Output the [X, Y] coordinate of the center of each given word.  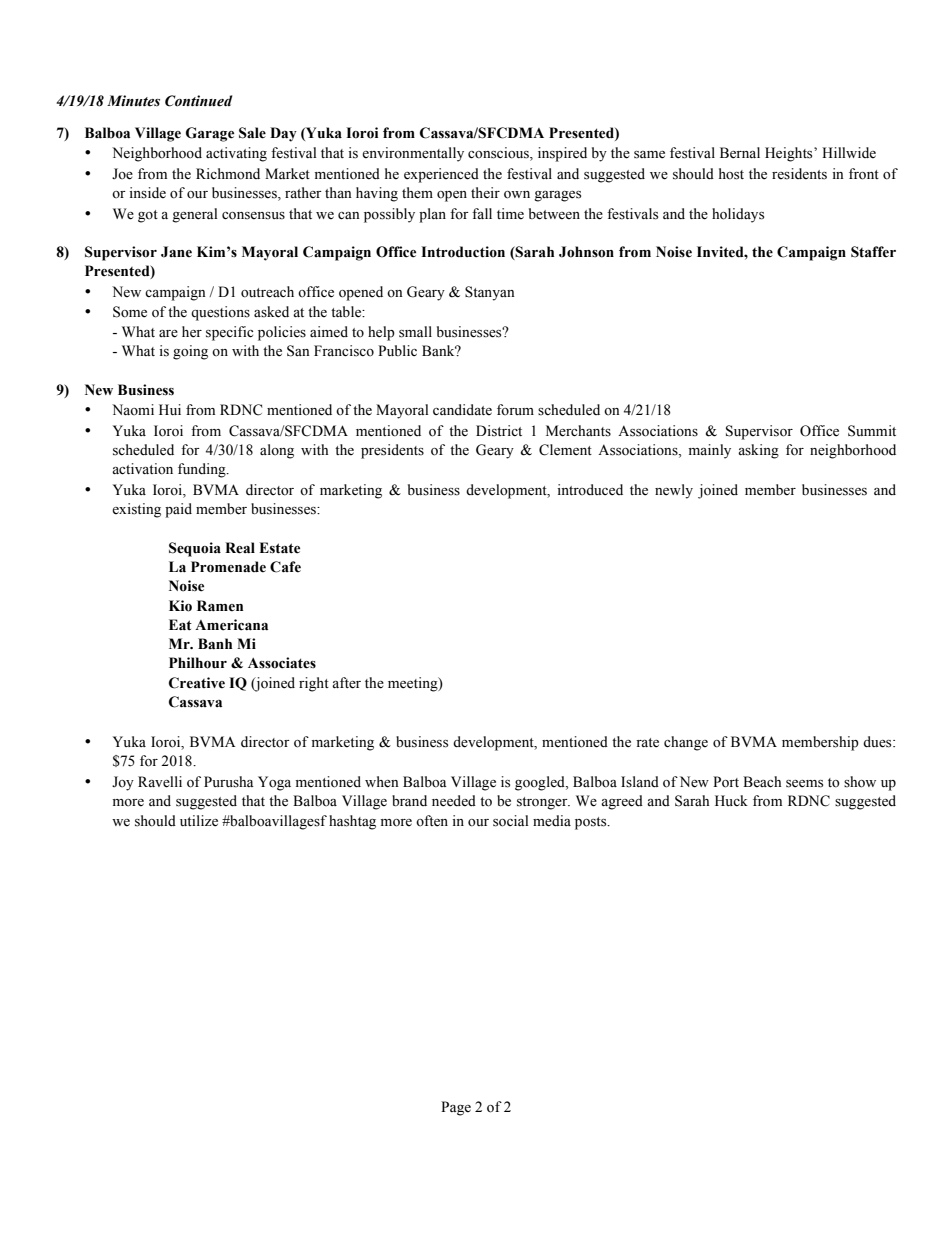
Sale [252, 133]
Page [456, 1108]
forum [515, 409]
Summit [872, 431]
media [552, 821]
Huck [731, 800]
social [511, 821]
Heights [790, 154]
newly [674, 491]
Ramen [220, 606]
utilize [199, 821]
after [346, 683]
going [190, 352]
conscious [499, 154]
